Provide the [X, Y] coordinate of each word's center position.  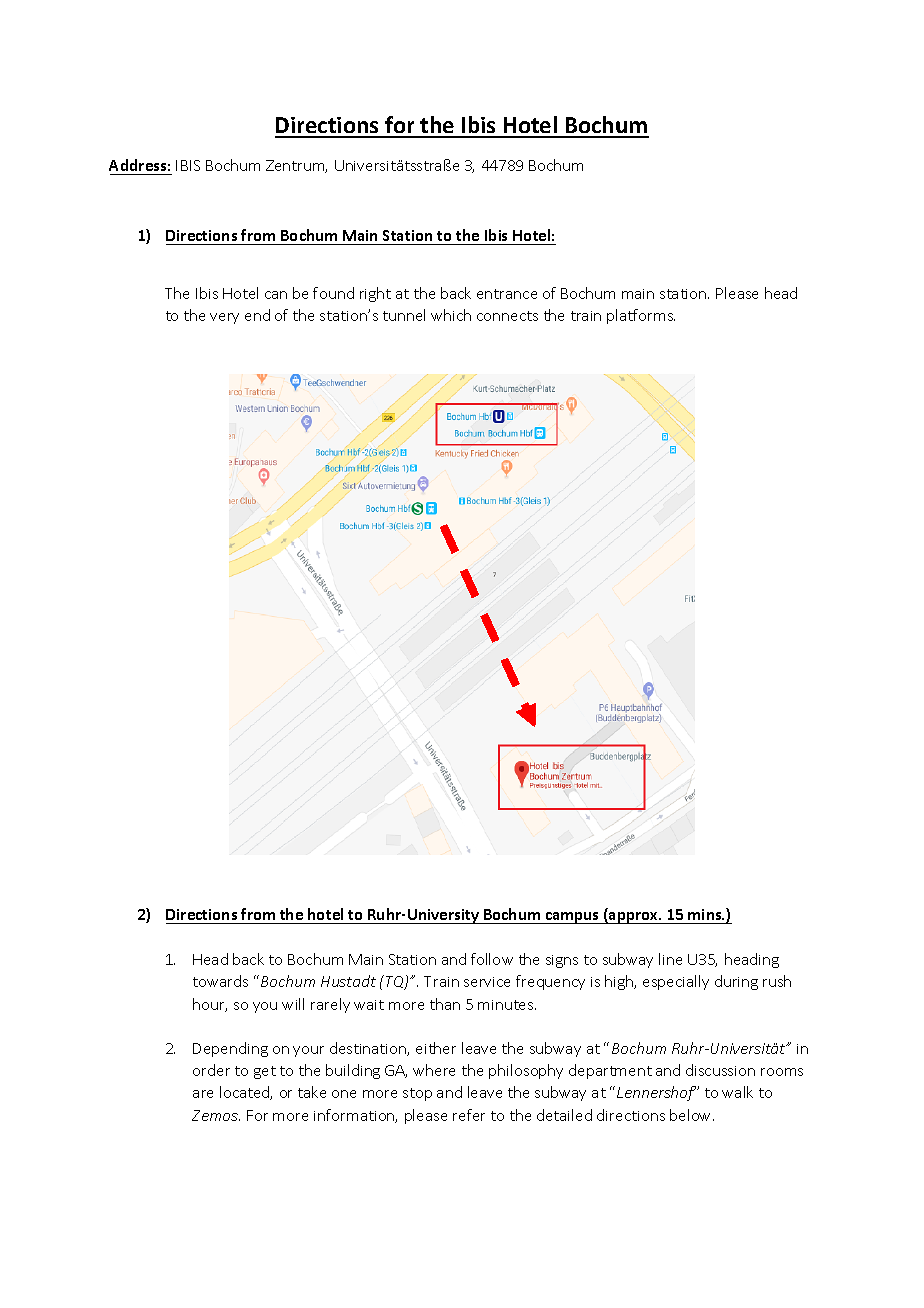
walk [737, 1092]
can [276, 295]
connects [507, 316]
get [265, 1072]
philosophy [526, 1071]
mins [706, 914]
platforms [641, 316]
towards [220, 981]
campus [572, 918]
